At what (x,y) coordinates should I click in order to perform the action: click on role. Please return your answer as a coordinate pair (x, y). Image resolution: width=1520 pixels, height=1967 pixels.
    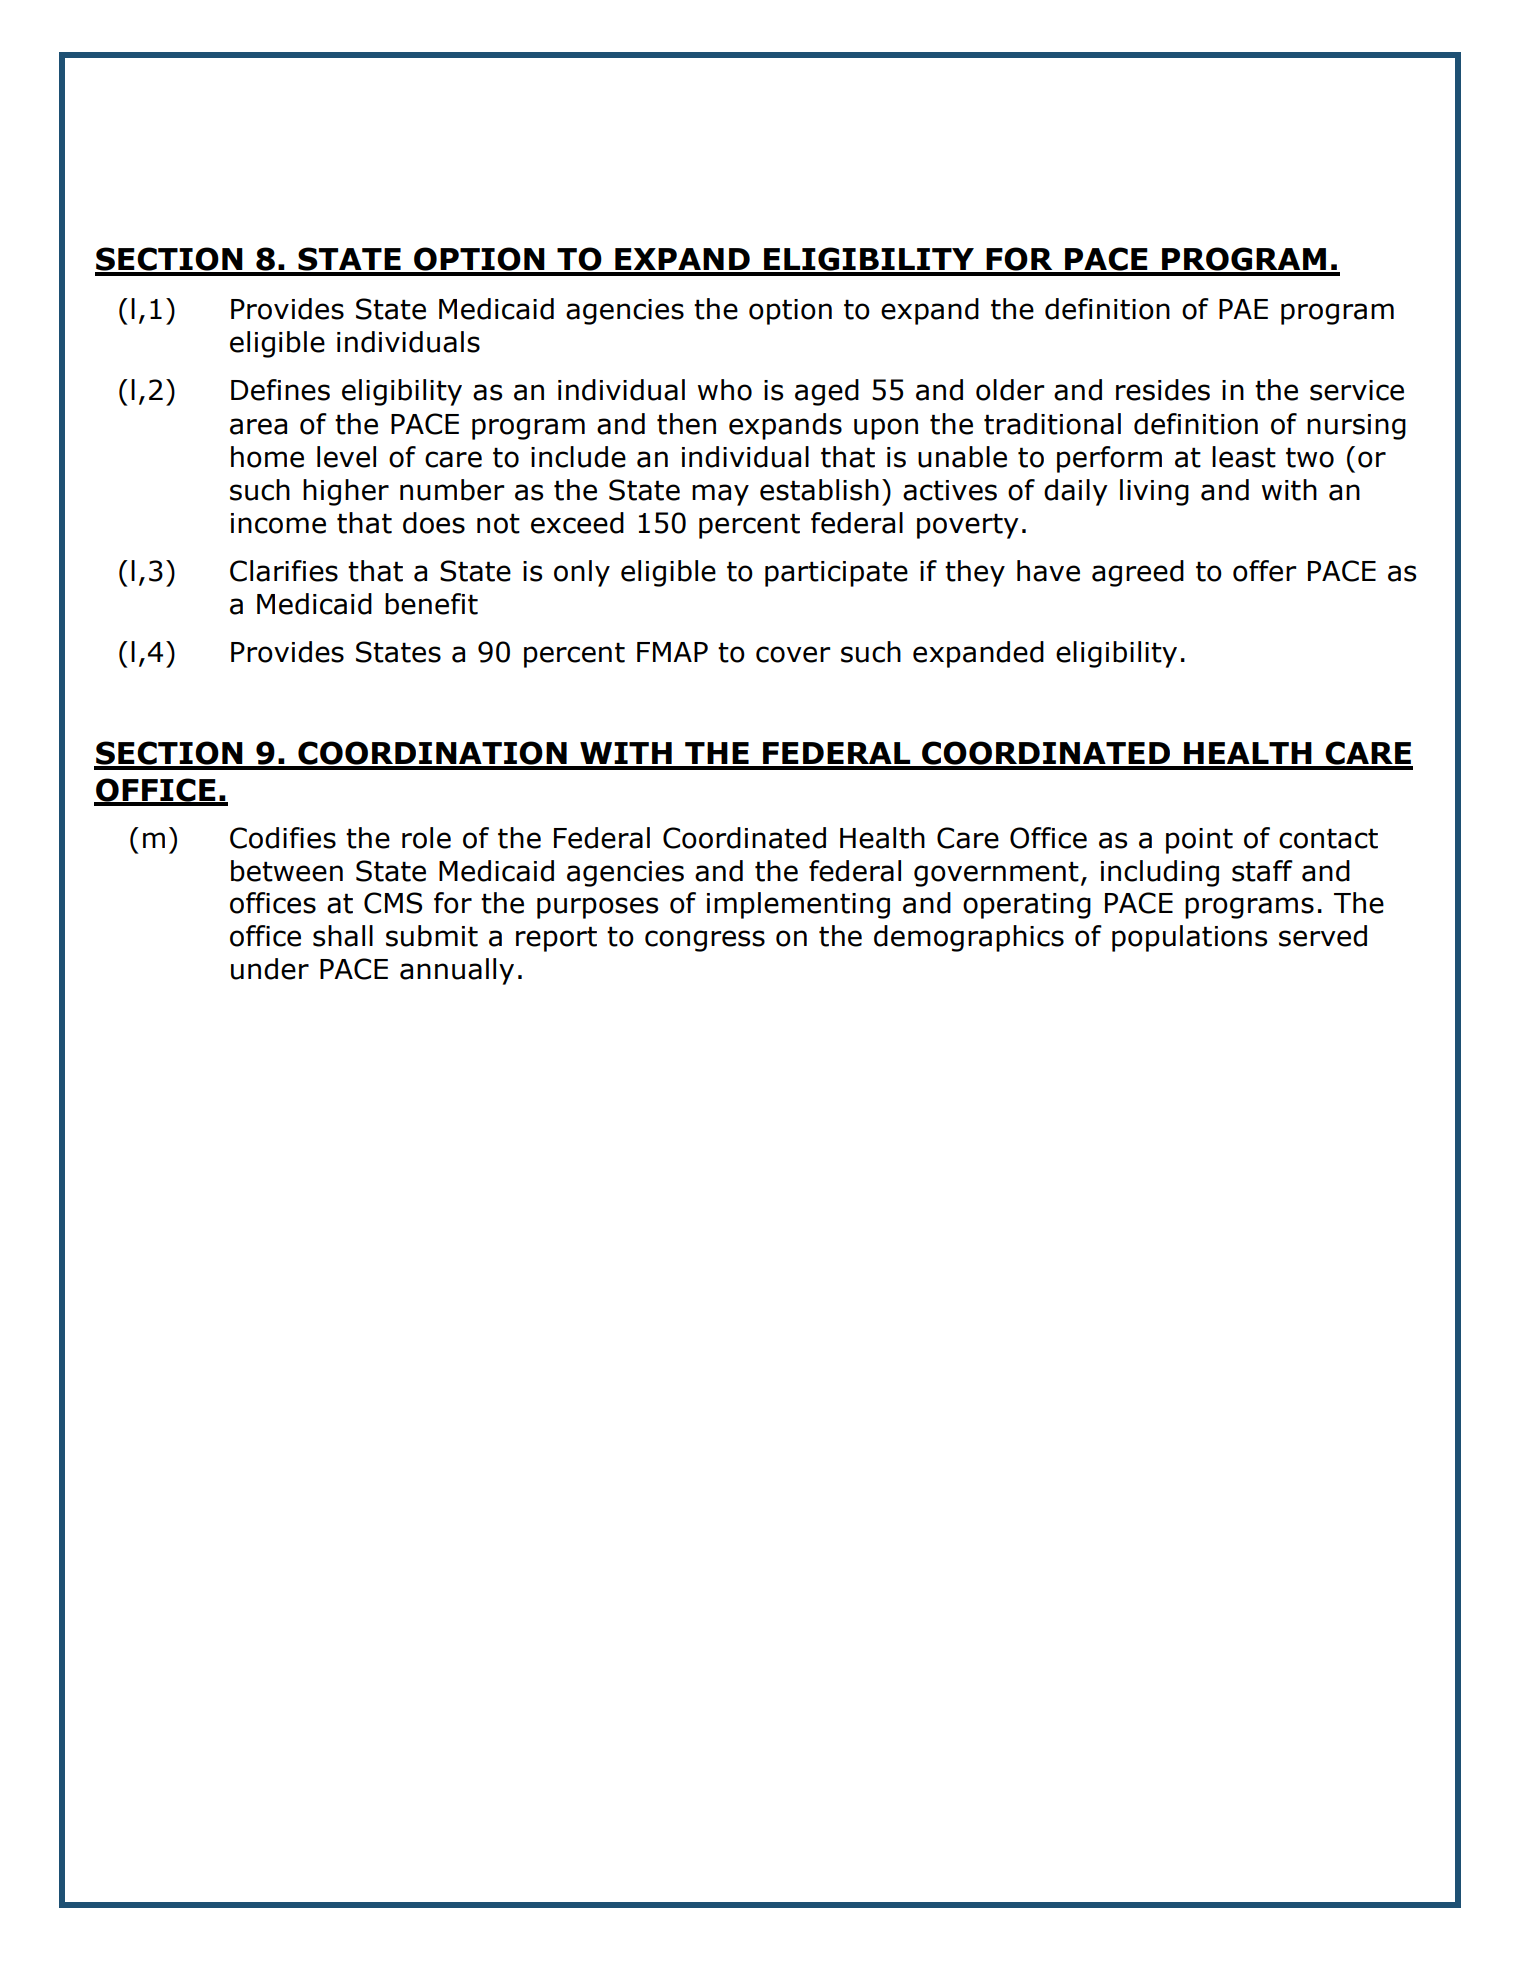
    Looking at the image, I should click on (426, 838).
